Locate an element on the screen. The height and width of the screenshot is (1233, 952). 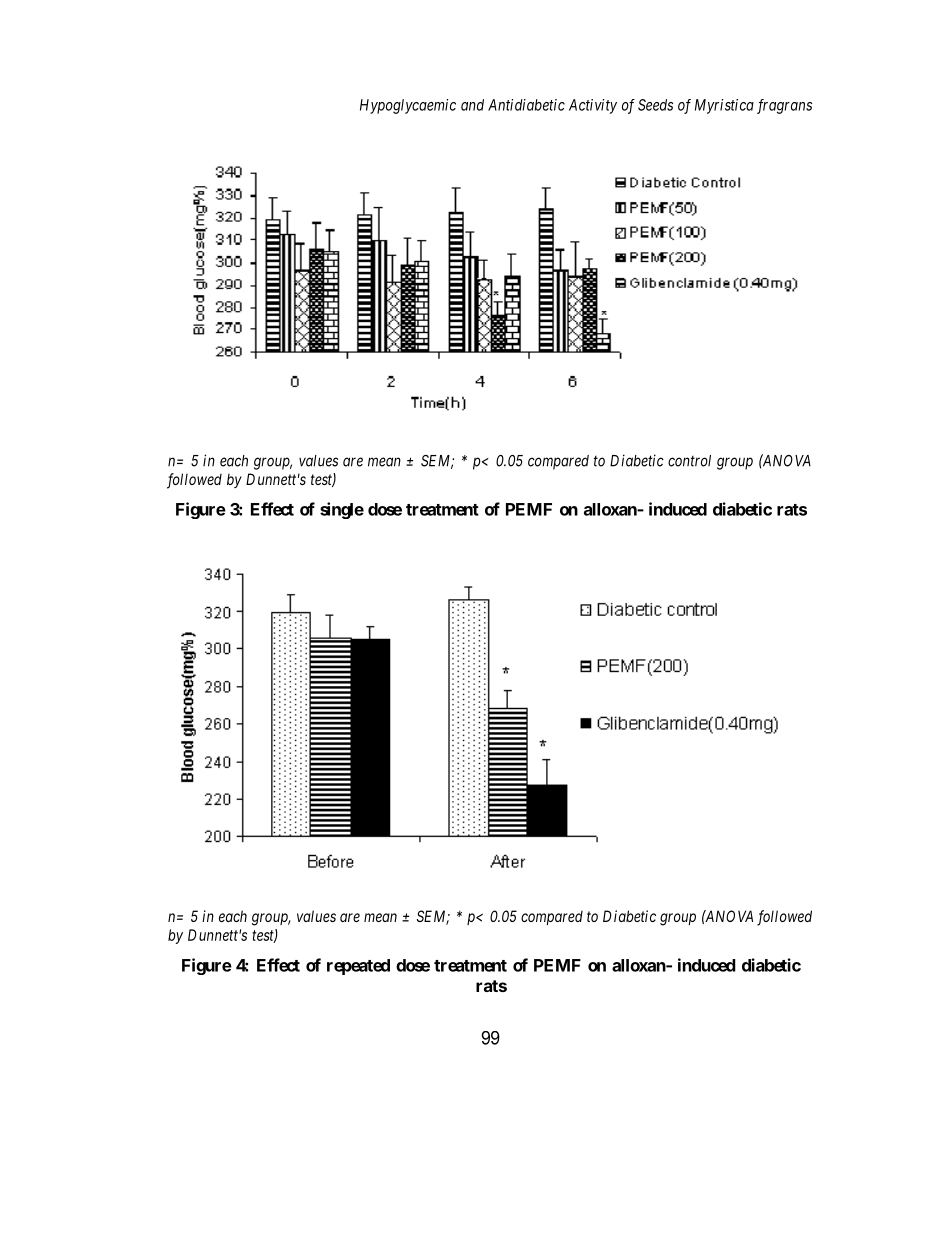
Seeds is located at coordinates (655, 105).
